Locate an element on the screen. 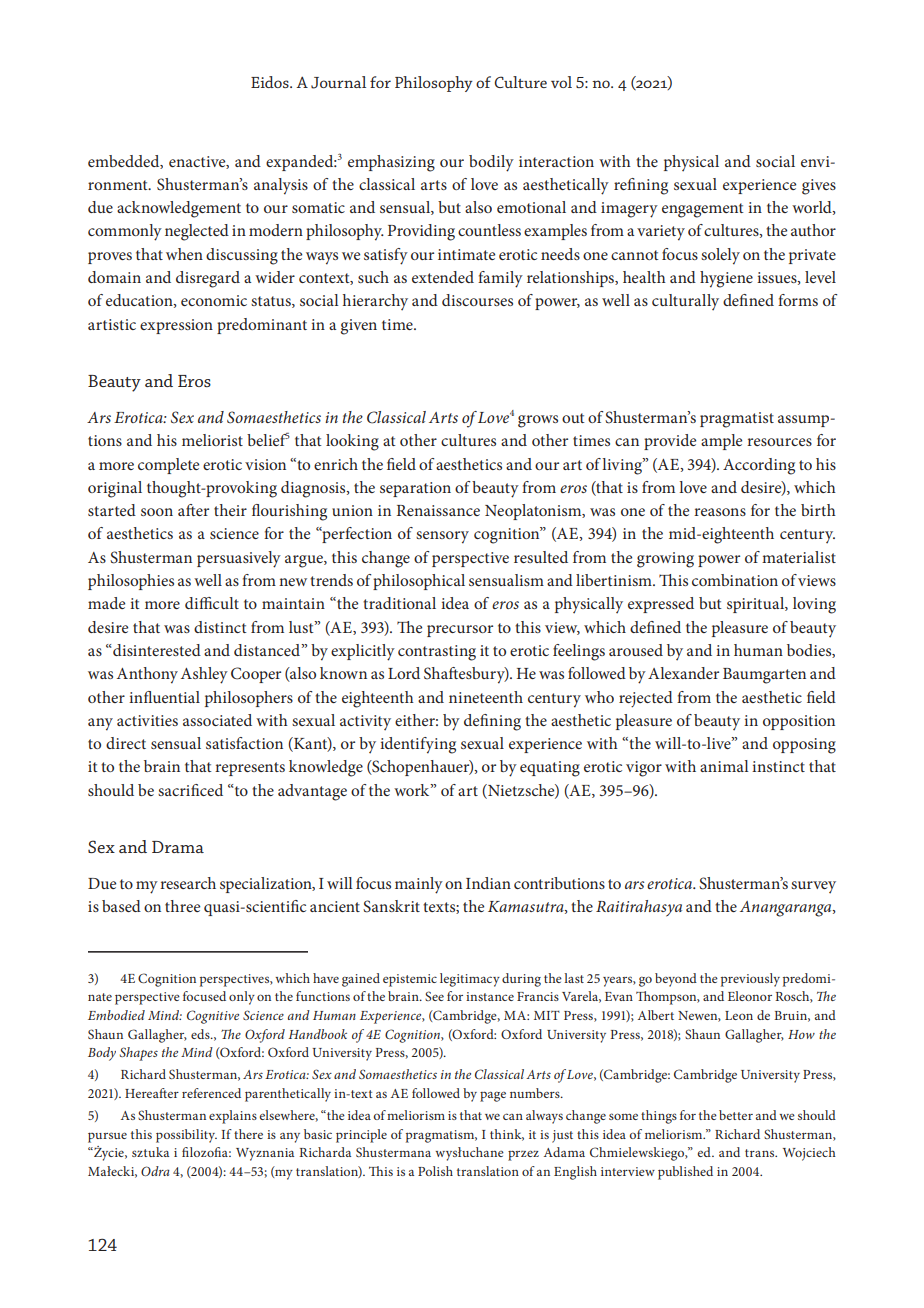 This screenshot has height=1308, width=924. bodily is located at coordinates (491, 163).
